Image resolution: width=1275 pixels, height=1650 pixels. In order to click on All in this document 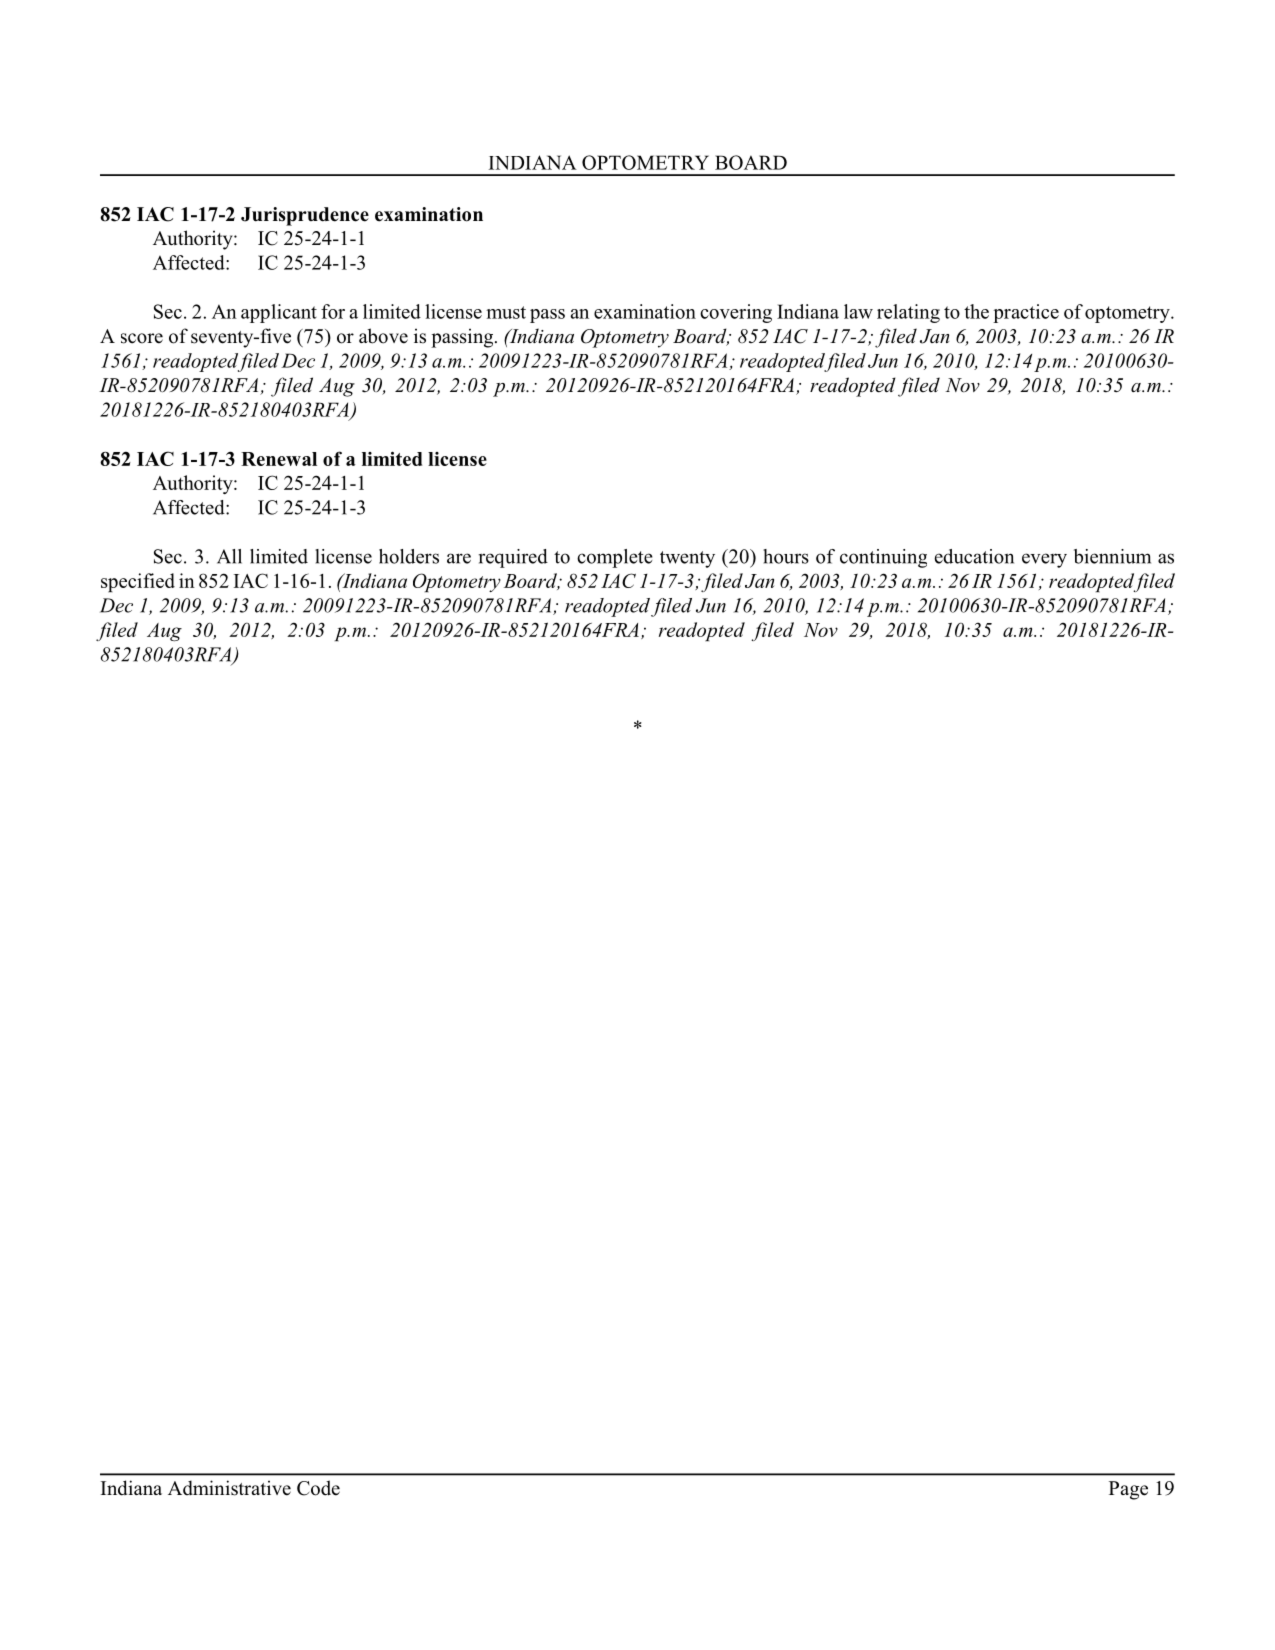, I will do `click(229, 556)`.
